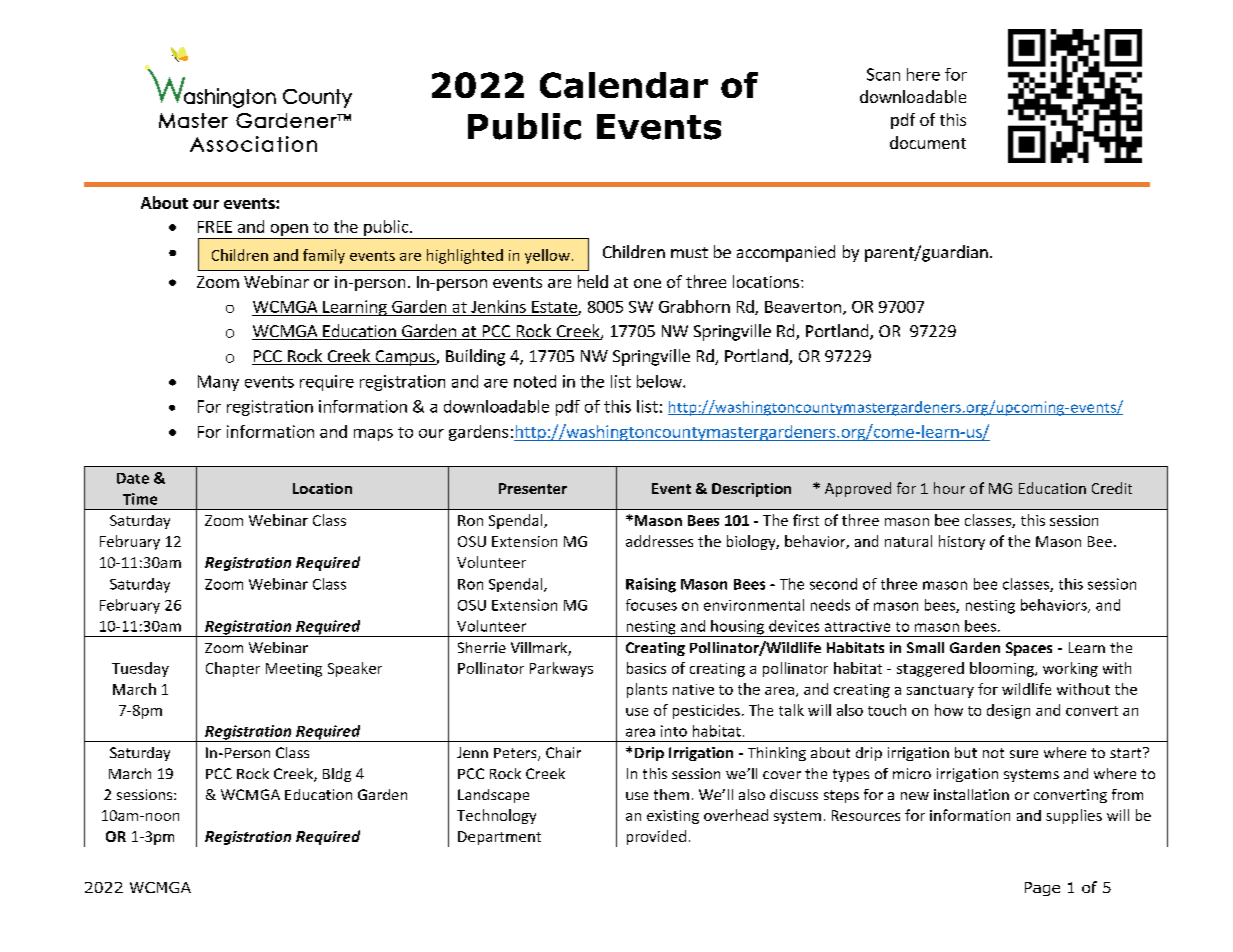 The image size is (1233, 952). I want to click on Scan, so click(883, 74).
